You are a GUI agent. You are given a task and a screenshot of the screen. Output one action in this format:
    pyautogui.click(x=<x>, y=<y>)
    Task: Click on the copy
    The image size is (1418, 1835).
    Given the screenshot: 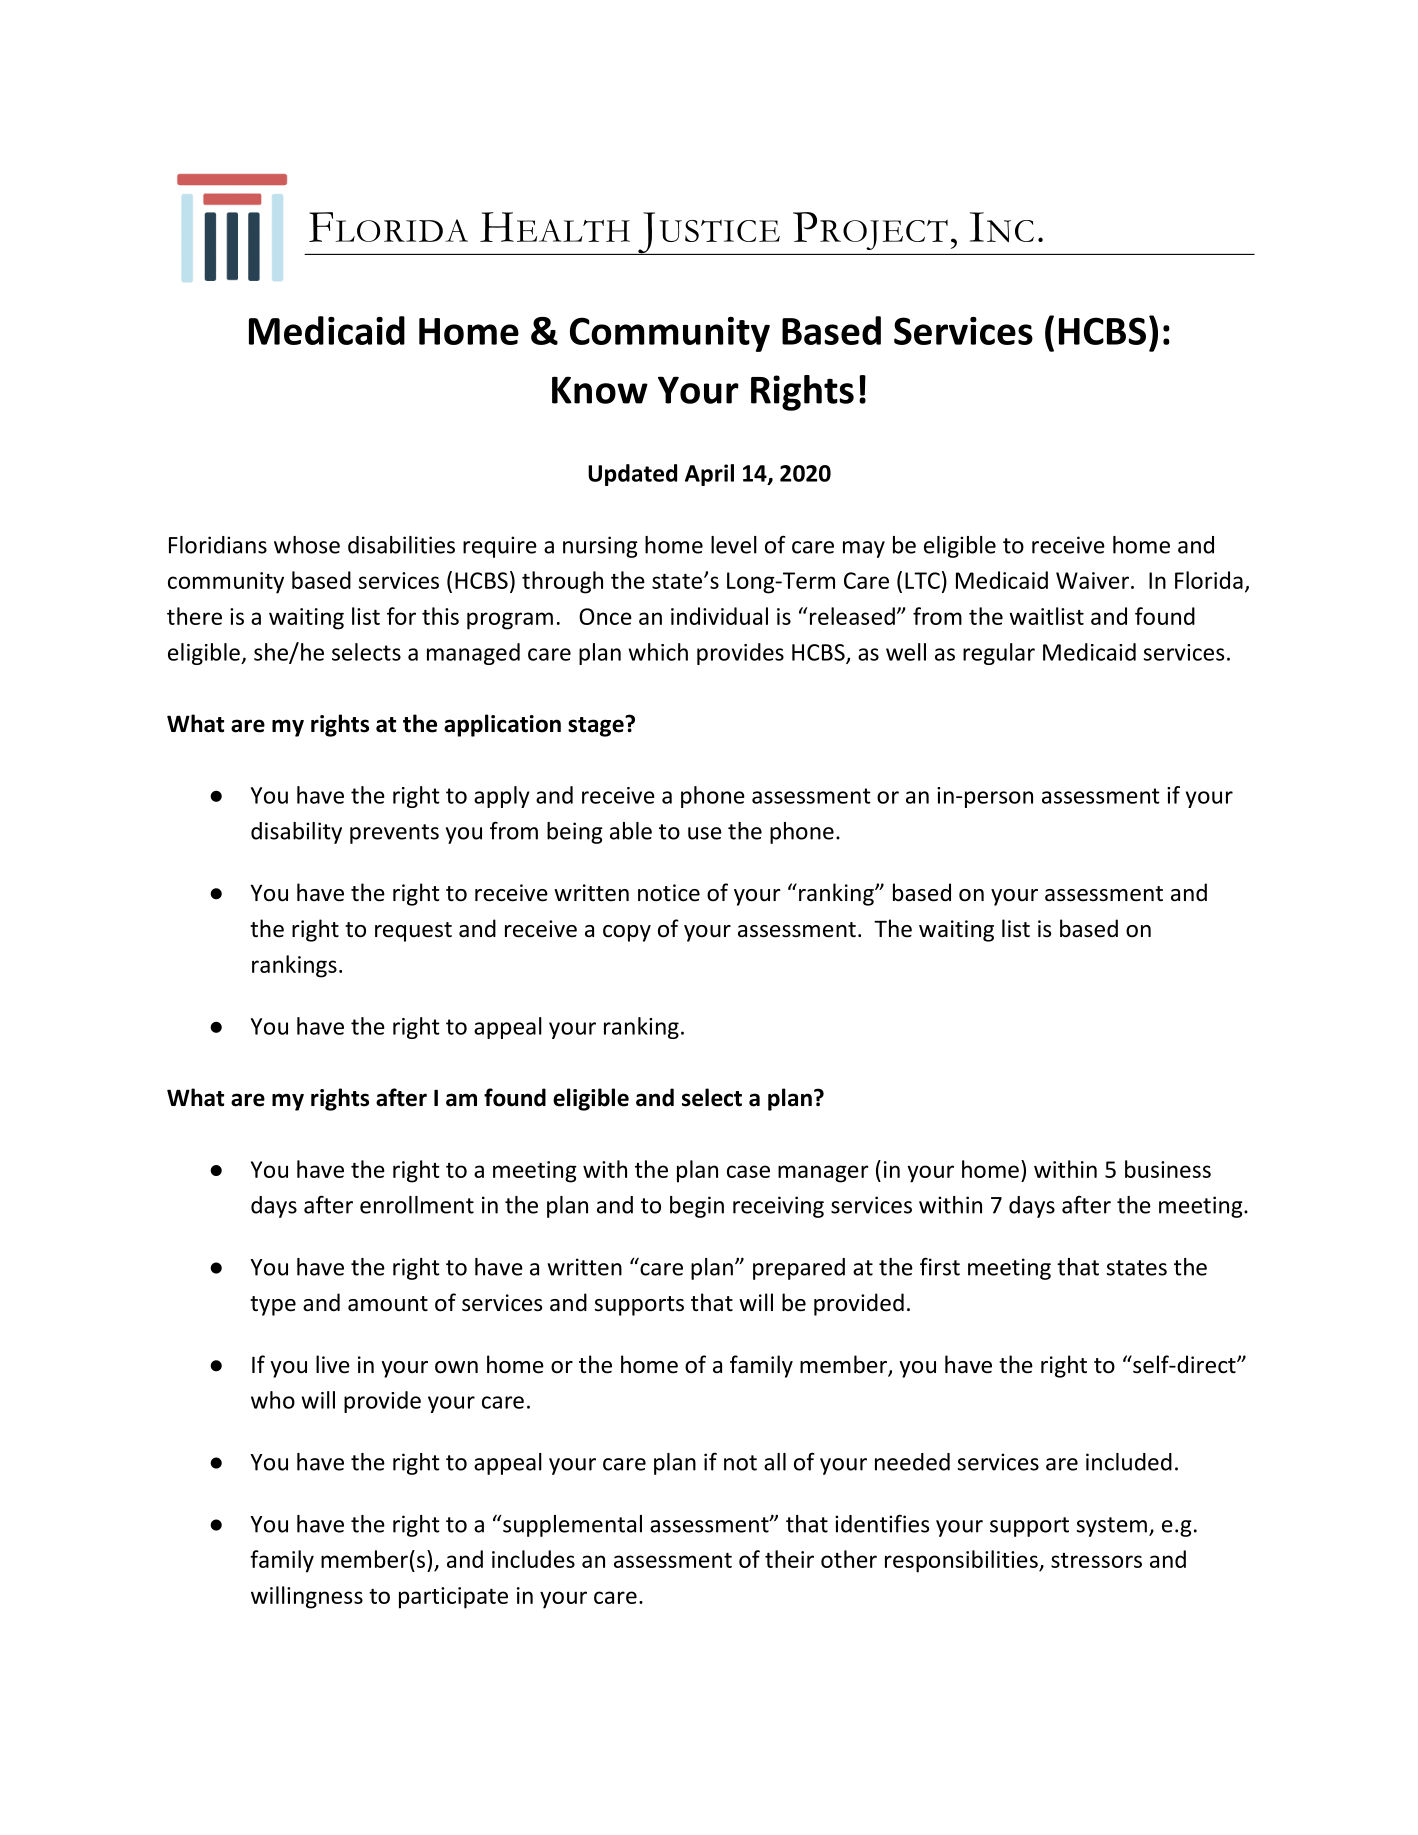 What is the action you would take?
    pyautogui.click(x=627, y=933)
